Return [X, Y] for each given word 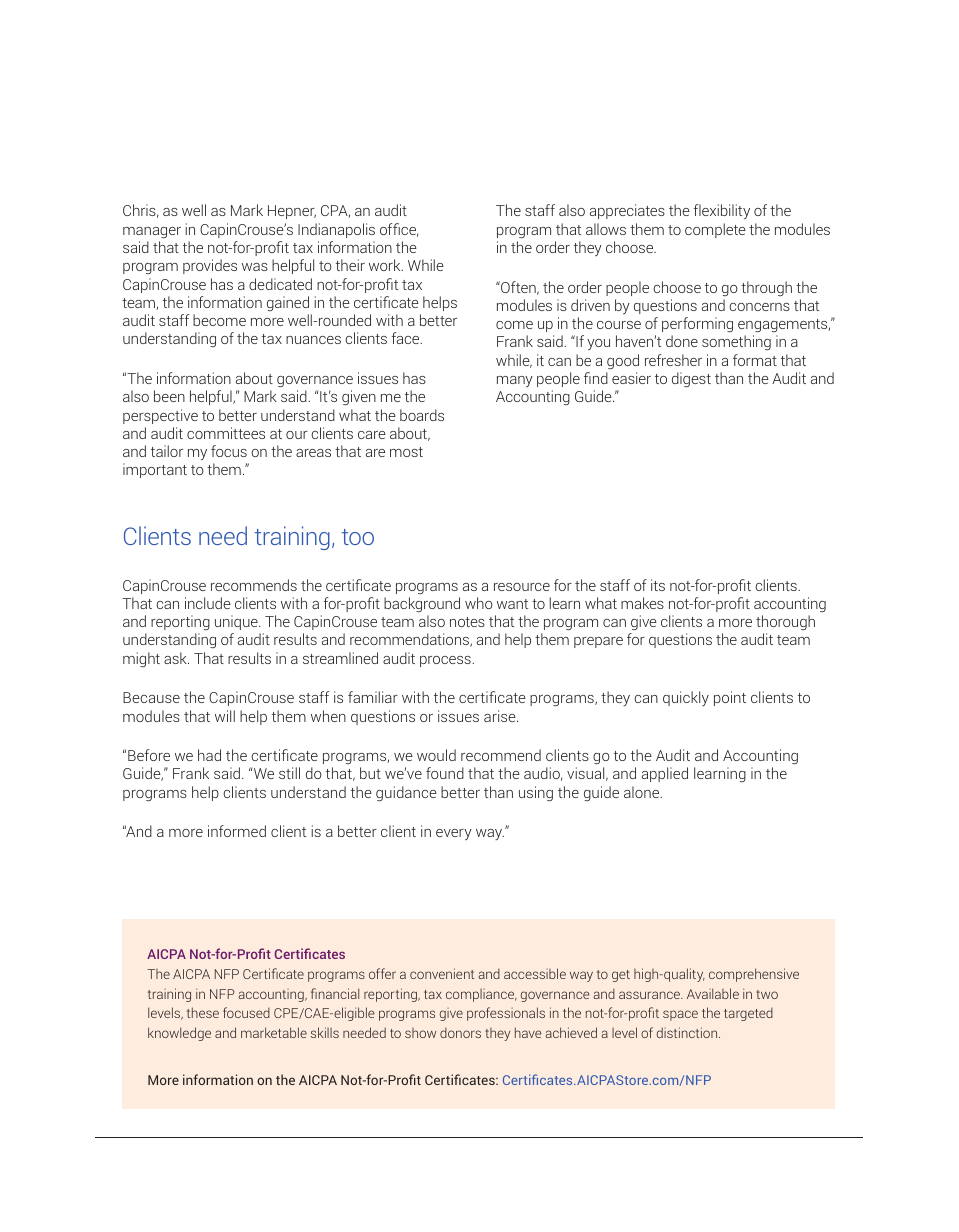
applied [665, 774]
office [399, 230]
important [155, 470]
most [406, 452]
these [203, 1012]
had [209, 755]
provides [210, 266]
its [658, 585]
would [436, 755]
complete [715, 230]
